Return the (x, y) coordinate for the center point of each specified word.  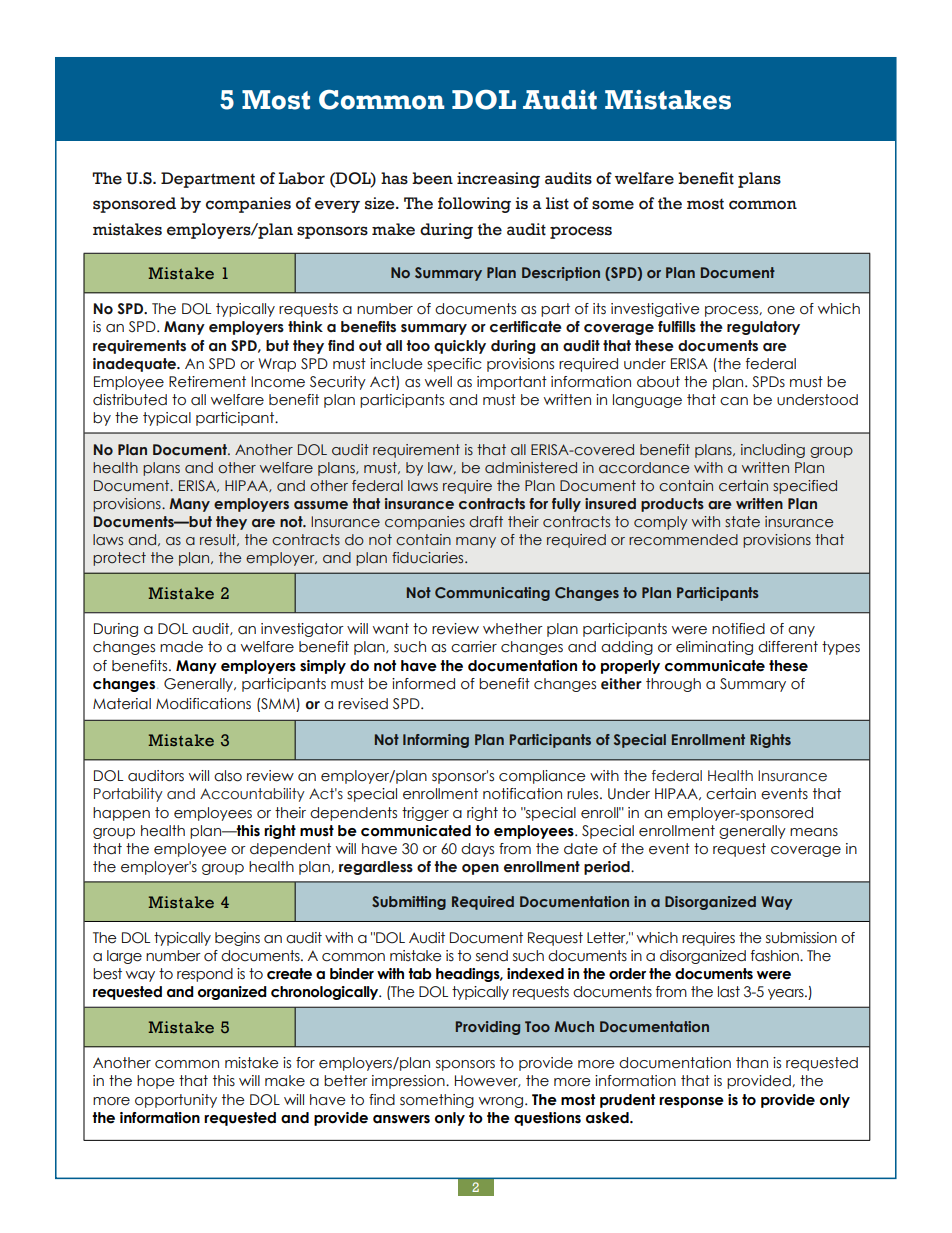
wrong (502, 1102)
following (474, 205)
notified (738, 629)
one (781, 310)
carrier (474, 647)
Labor (302, 178)
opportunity (176, 1101)
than (752, 1063)
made (181, 647)
